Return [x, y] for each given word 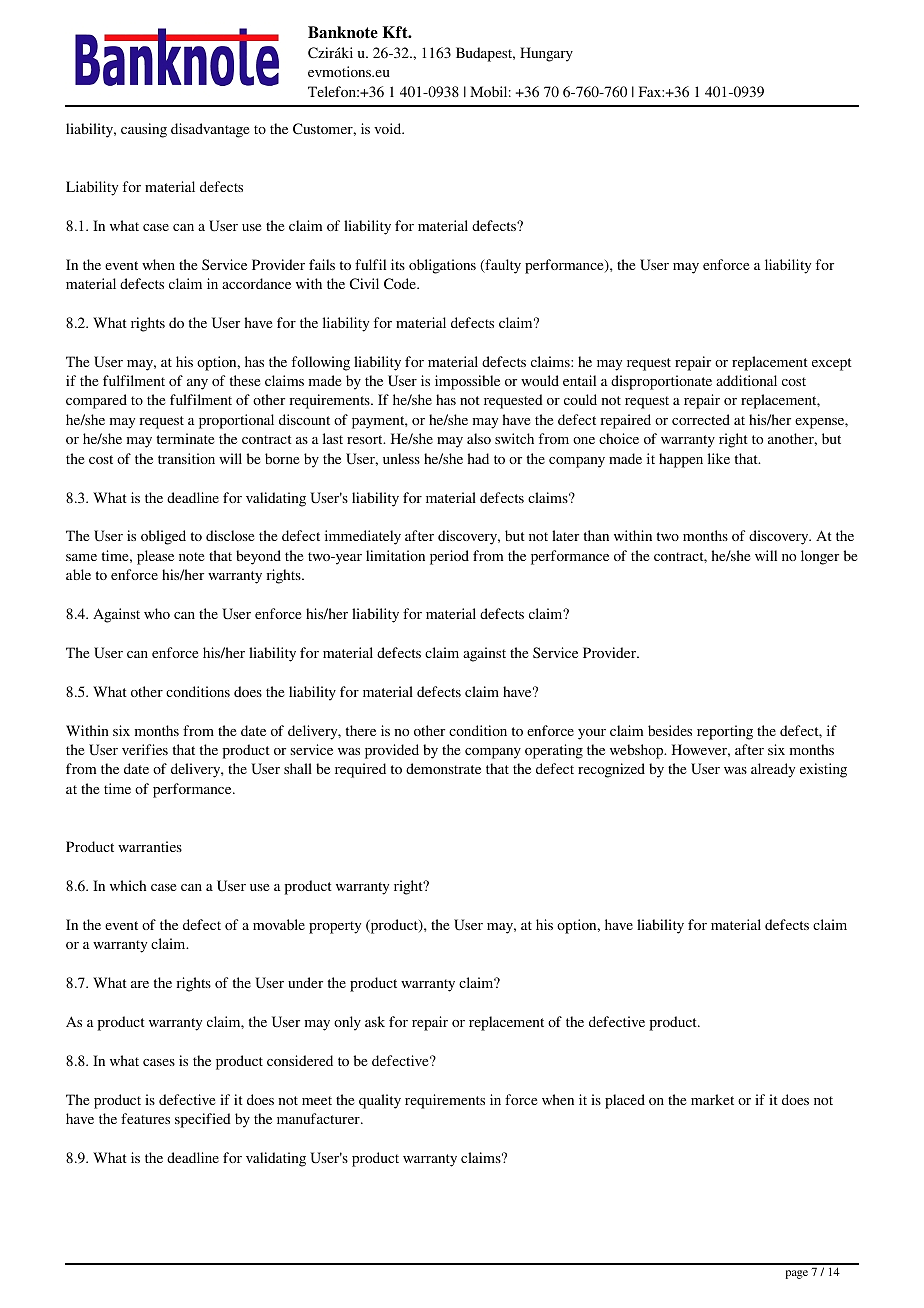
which [128, 885]
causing [144, 130]
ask [375, 1021]
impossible [467, 382]
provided [392, 751]
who [157, 613]
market [712, 1099]
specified [203, 1120]
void [389, 128]
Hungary [546, 54]
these [245, 380]
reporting [725, 732]
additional [746, 380]
